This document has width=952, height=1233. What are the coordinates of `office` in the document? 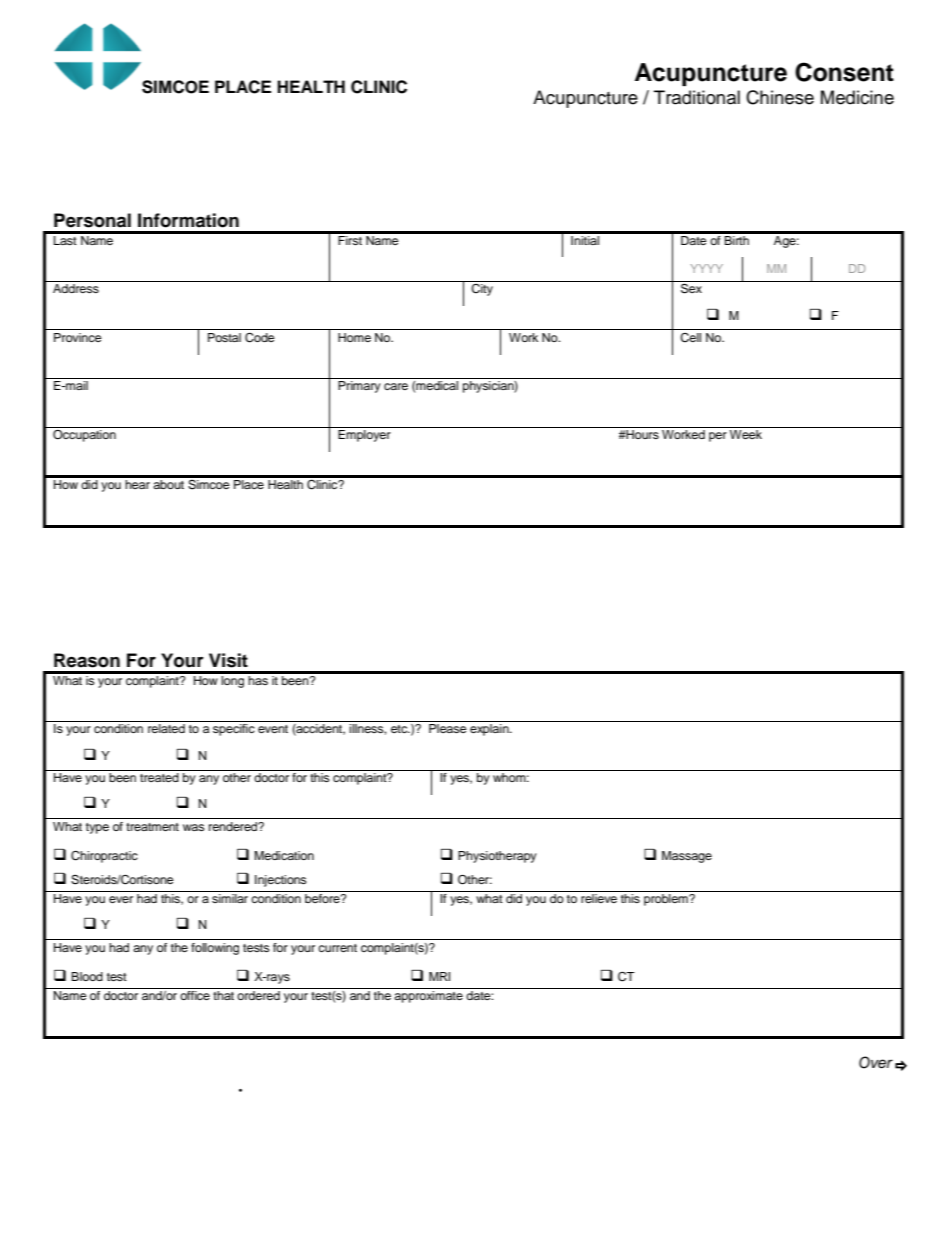 It's located at (195, 995).
